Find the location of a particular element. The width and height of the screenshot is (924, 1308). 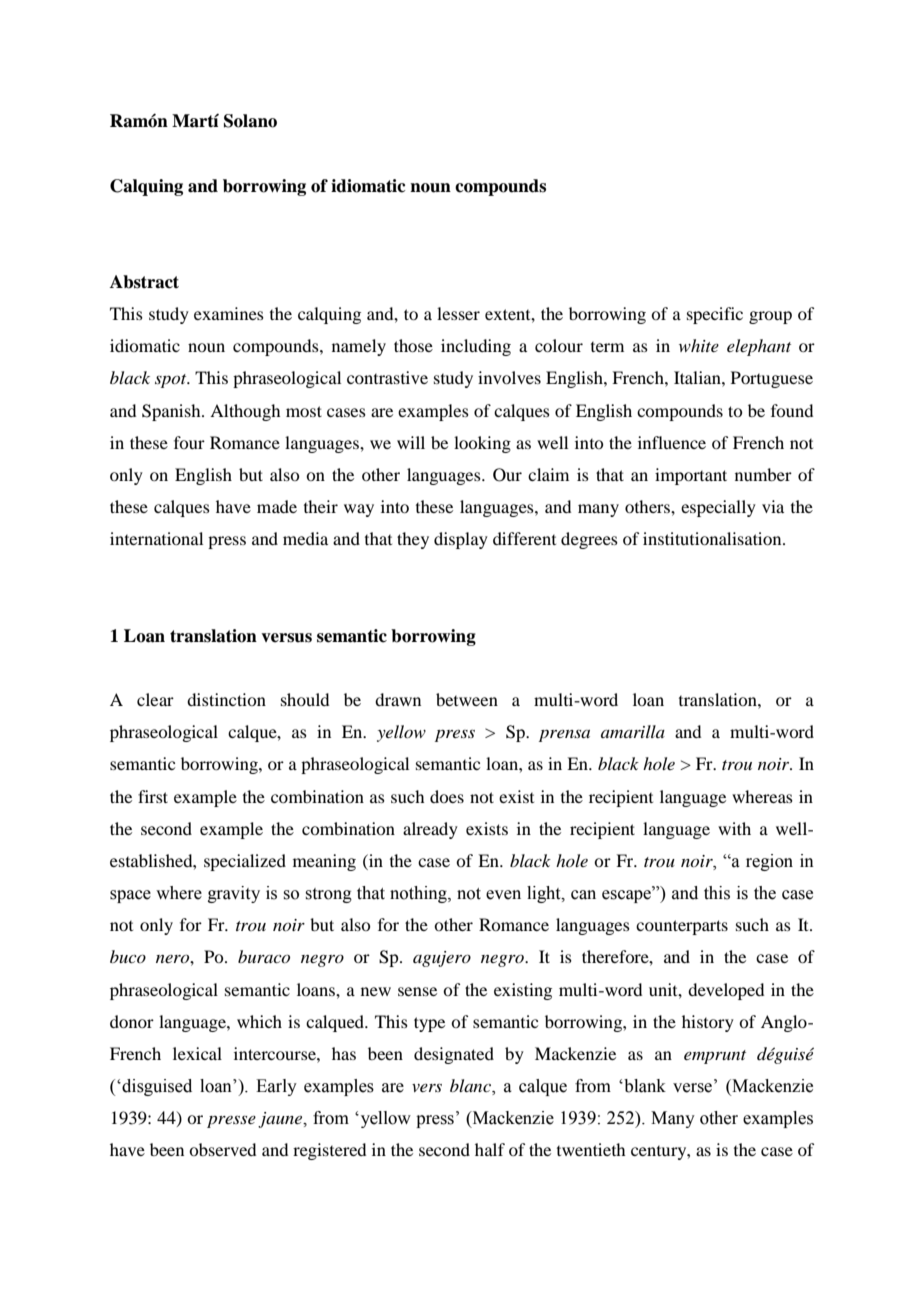

lesser is located at coordinates (458, 313).
